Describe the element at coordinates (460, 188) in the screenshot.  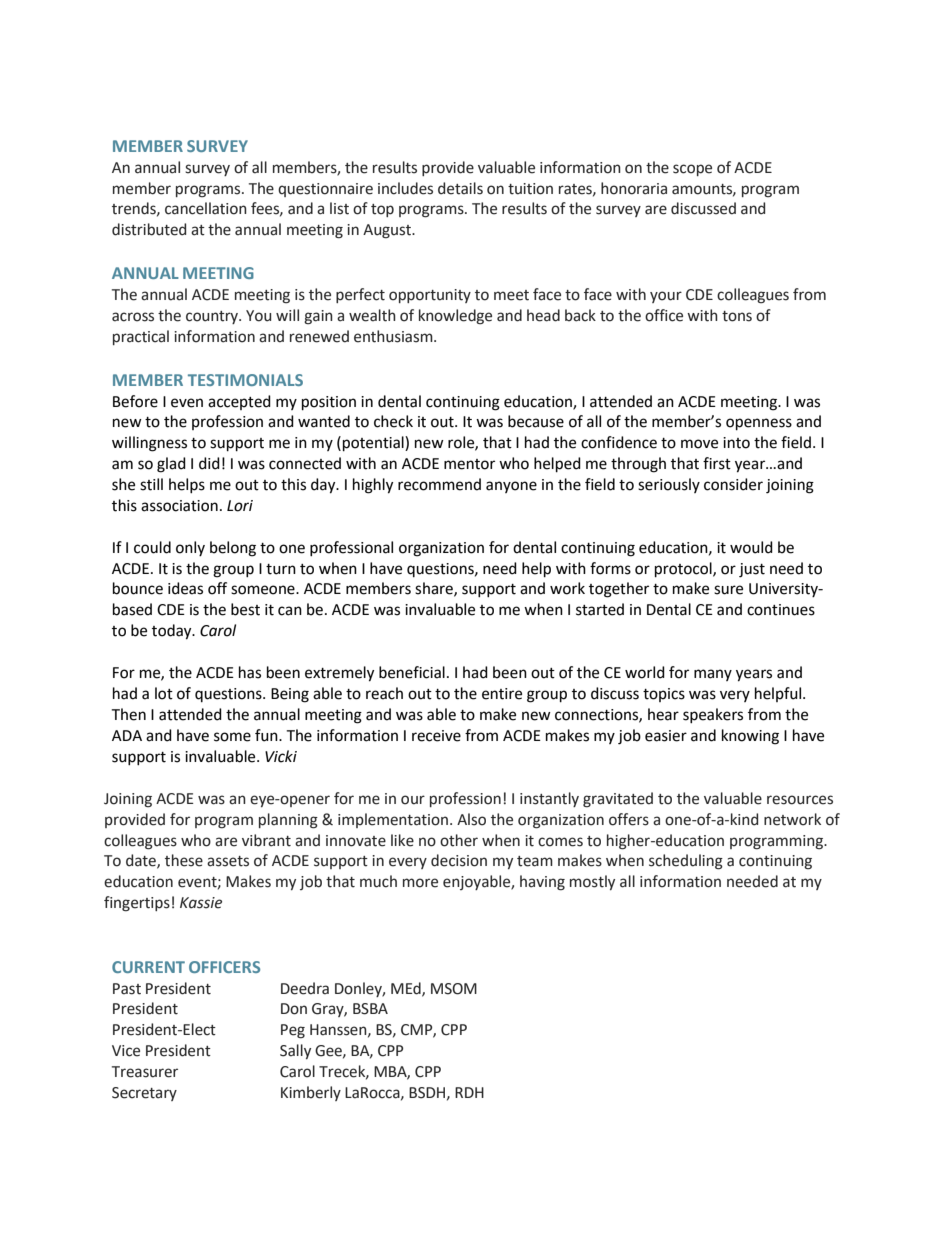
I see `details` at that location.
